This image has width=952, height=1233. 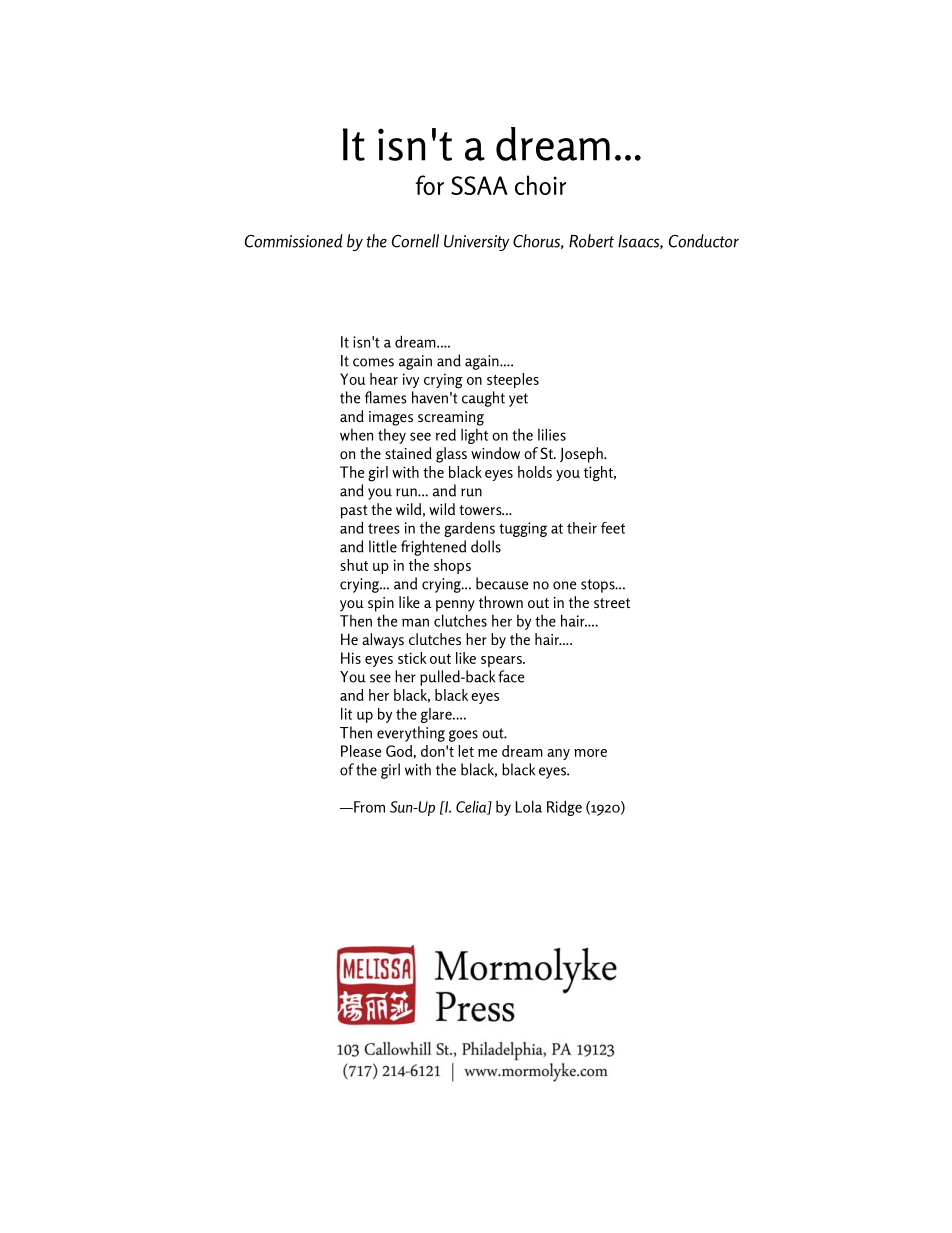 I want to click on caught, so click(x=483, y=399).
